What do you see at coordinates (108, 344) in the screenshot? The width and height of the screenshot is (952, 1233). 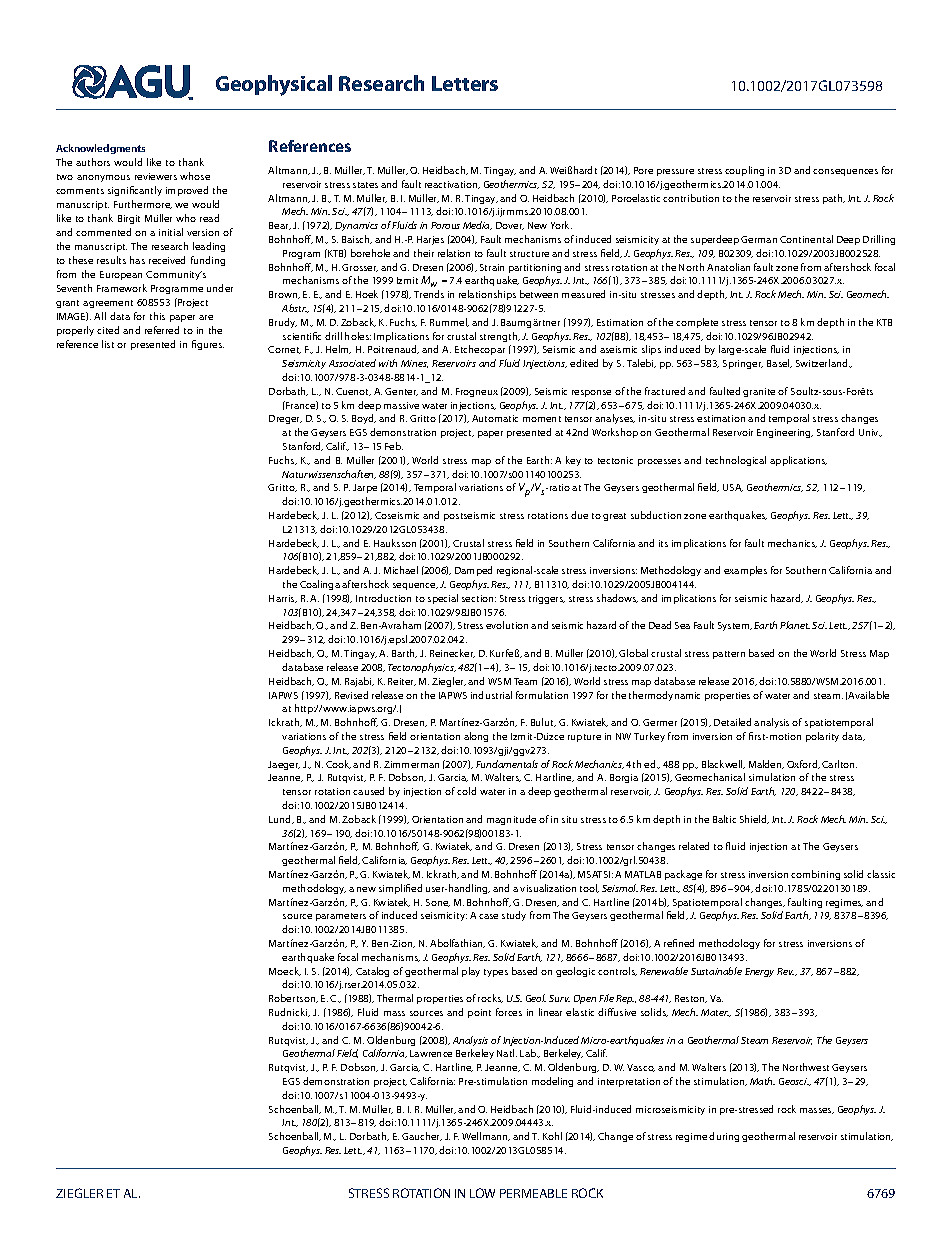 I see `list` at bounding box center [108, 344].
